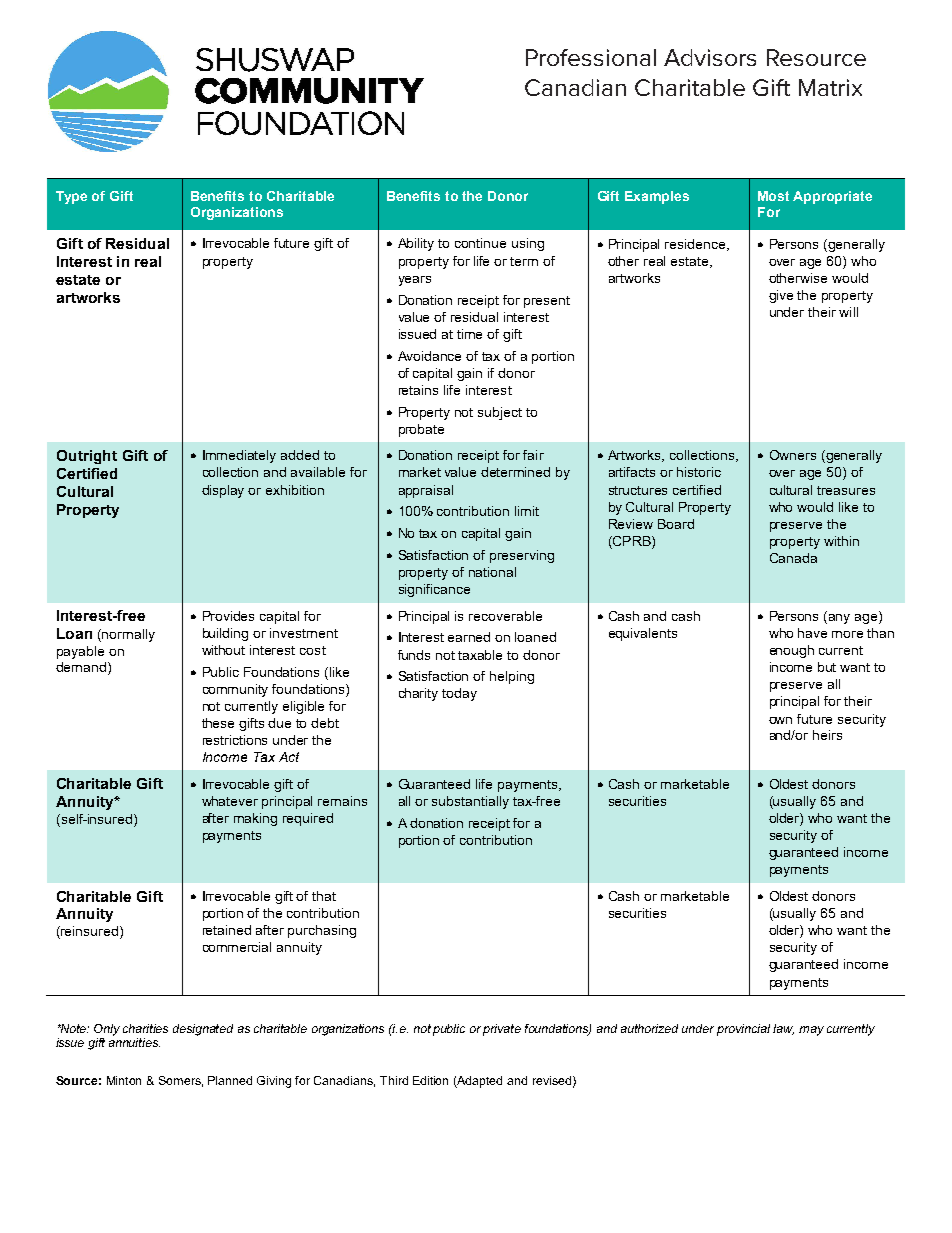 This screenshot has width=952, height=1233. Describe the element at coordinates (710, 57) in the screenshot. I see `Advisors` at that location.
